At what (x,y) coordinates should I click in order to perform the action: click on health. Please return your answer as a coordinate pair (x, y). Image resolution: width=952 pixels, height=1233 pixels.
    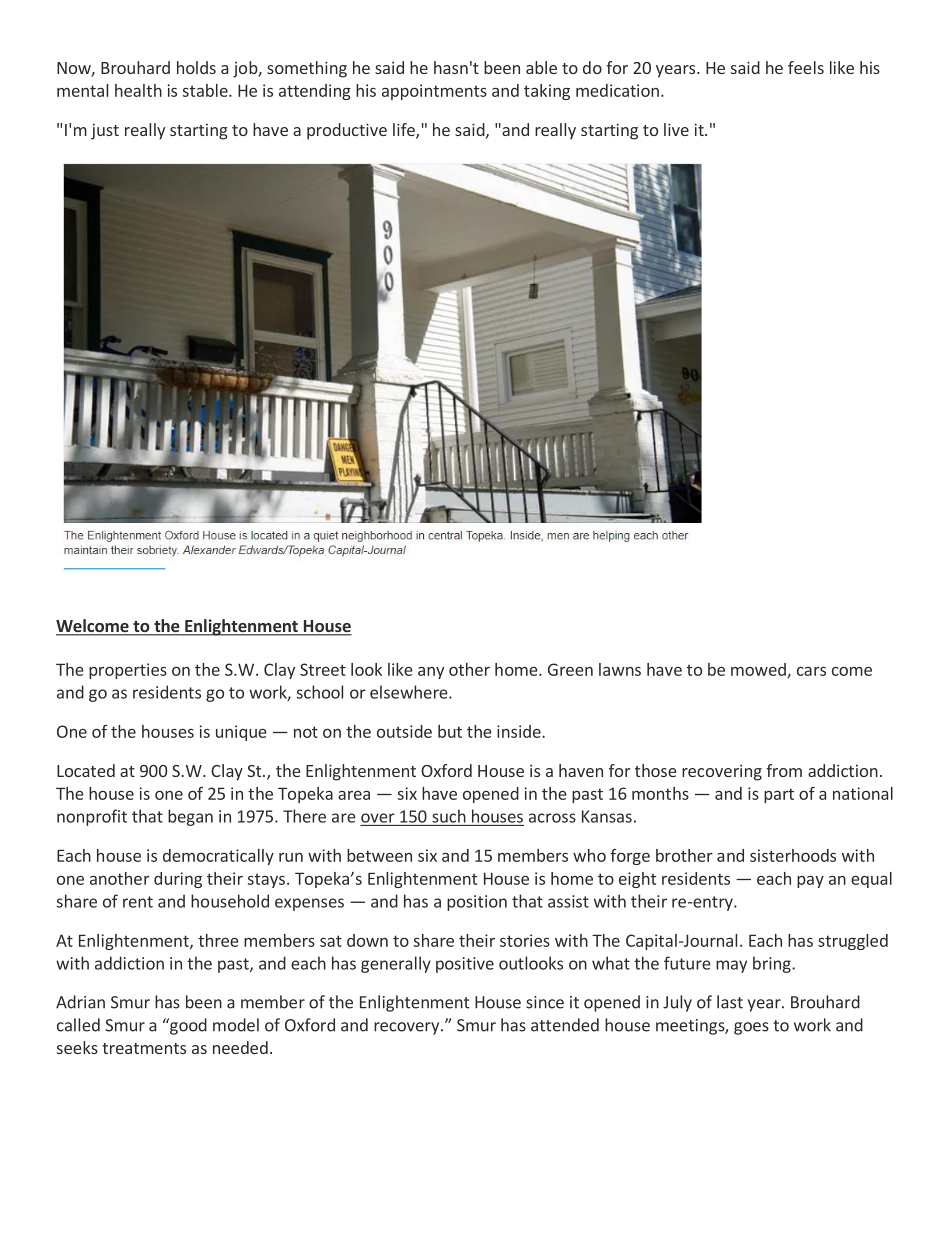
    Looking at the image, I should click on (138, 90).
